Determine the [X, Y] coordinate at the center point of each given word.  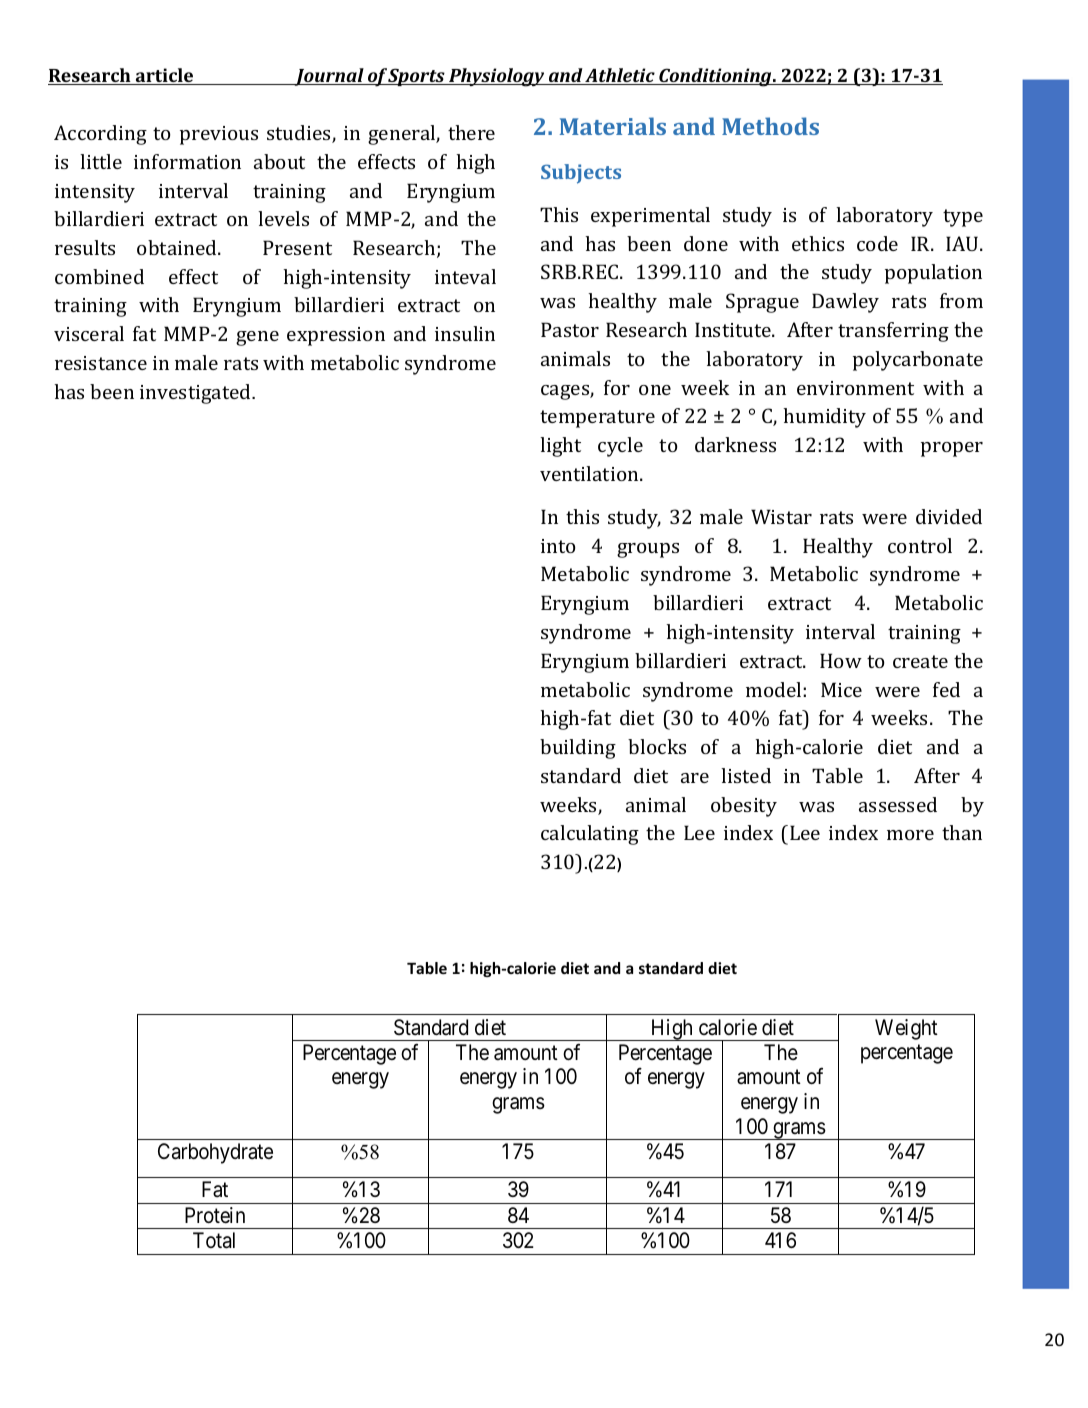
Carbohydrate [215, 1153]
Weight [906, 1029]
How [841, 660]
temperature [597, 419]
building [578, 749]
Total [214, 1240]
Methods [770, 126]
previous [219, 135]
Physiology [497, 77]
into [558, 546]
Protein [215, 1215]
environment [855, 388]
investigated [196, 394]
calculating [590, 835]
